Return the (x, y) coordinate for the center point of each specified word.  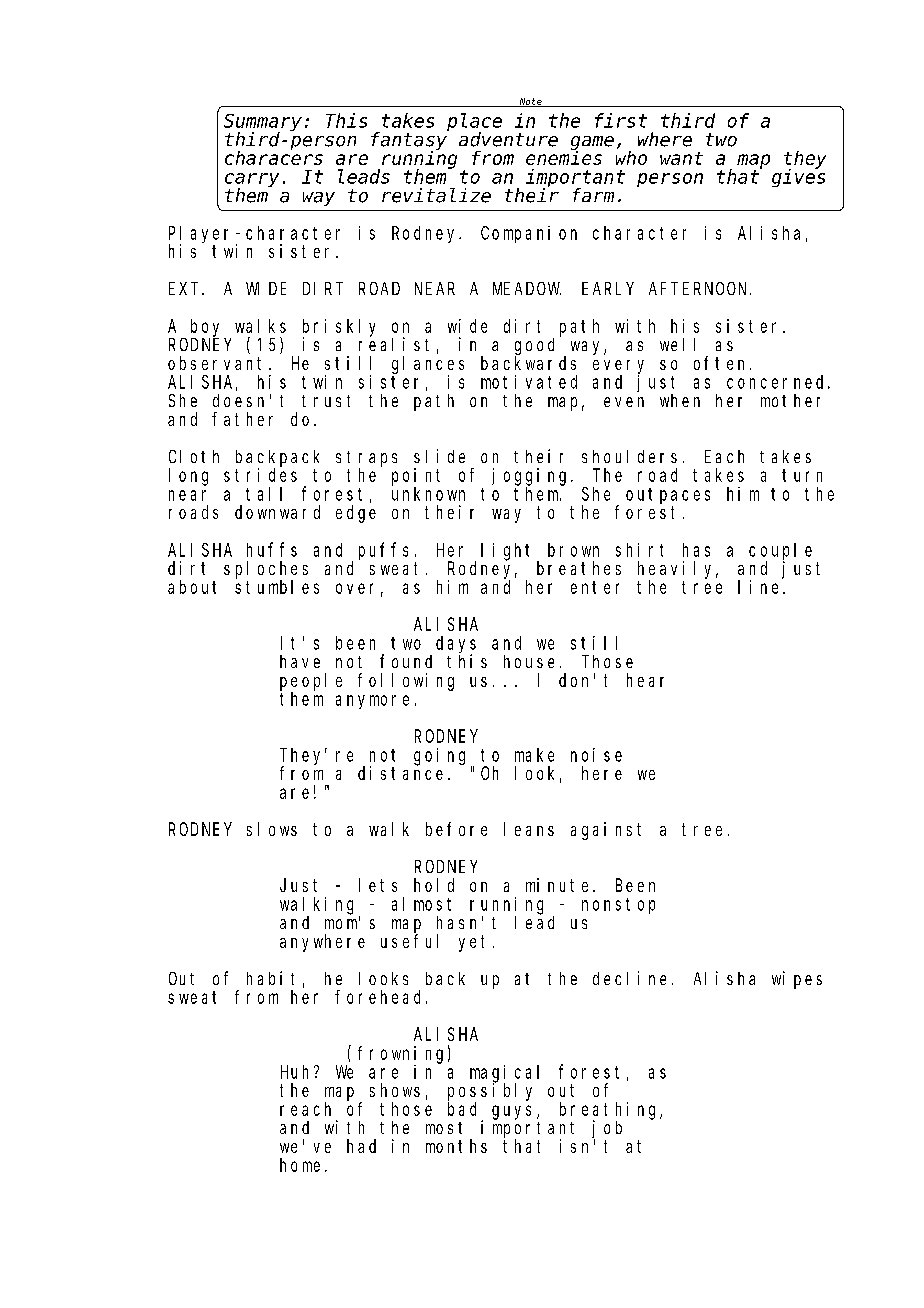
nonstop (618, 906)
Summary (263, 123)
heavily (678, 570)
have (300, 661)
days (456, 645)
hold (434, 885)
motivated (529, 382)
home (300, 1165)
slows (272, 829)
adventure (508, 139)
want (681, 158)
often (722, 363)
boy (205, 328)
